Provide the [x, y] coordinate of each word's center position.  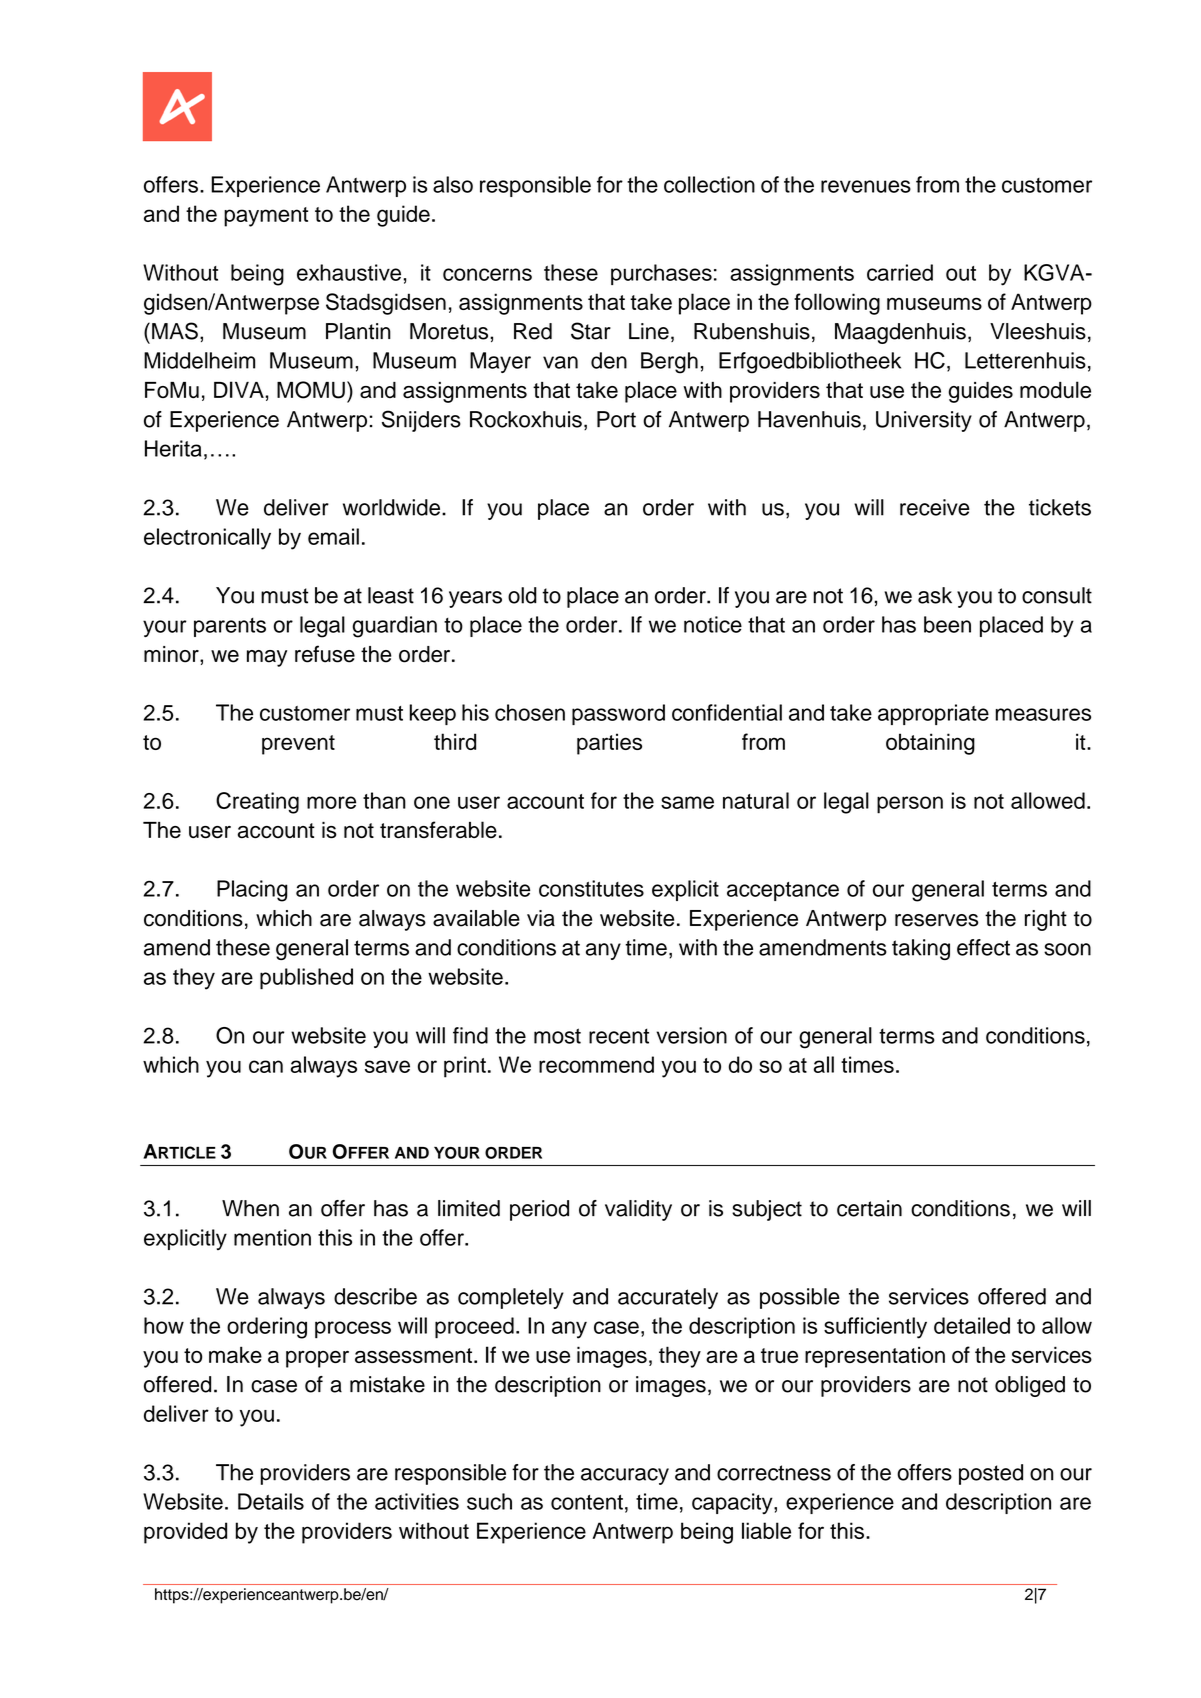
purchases [661, 274]
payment [266, 217]
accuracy [625, 1476]
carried [900, 272]
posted [991, 1474]
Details [271, 1501]
